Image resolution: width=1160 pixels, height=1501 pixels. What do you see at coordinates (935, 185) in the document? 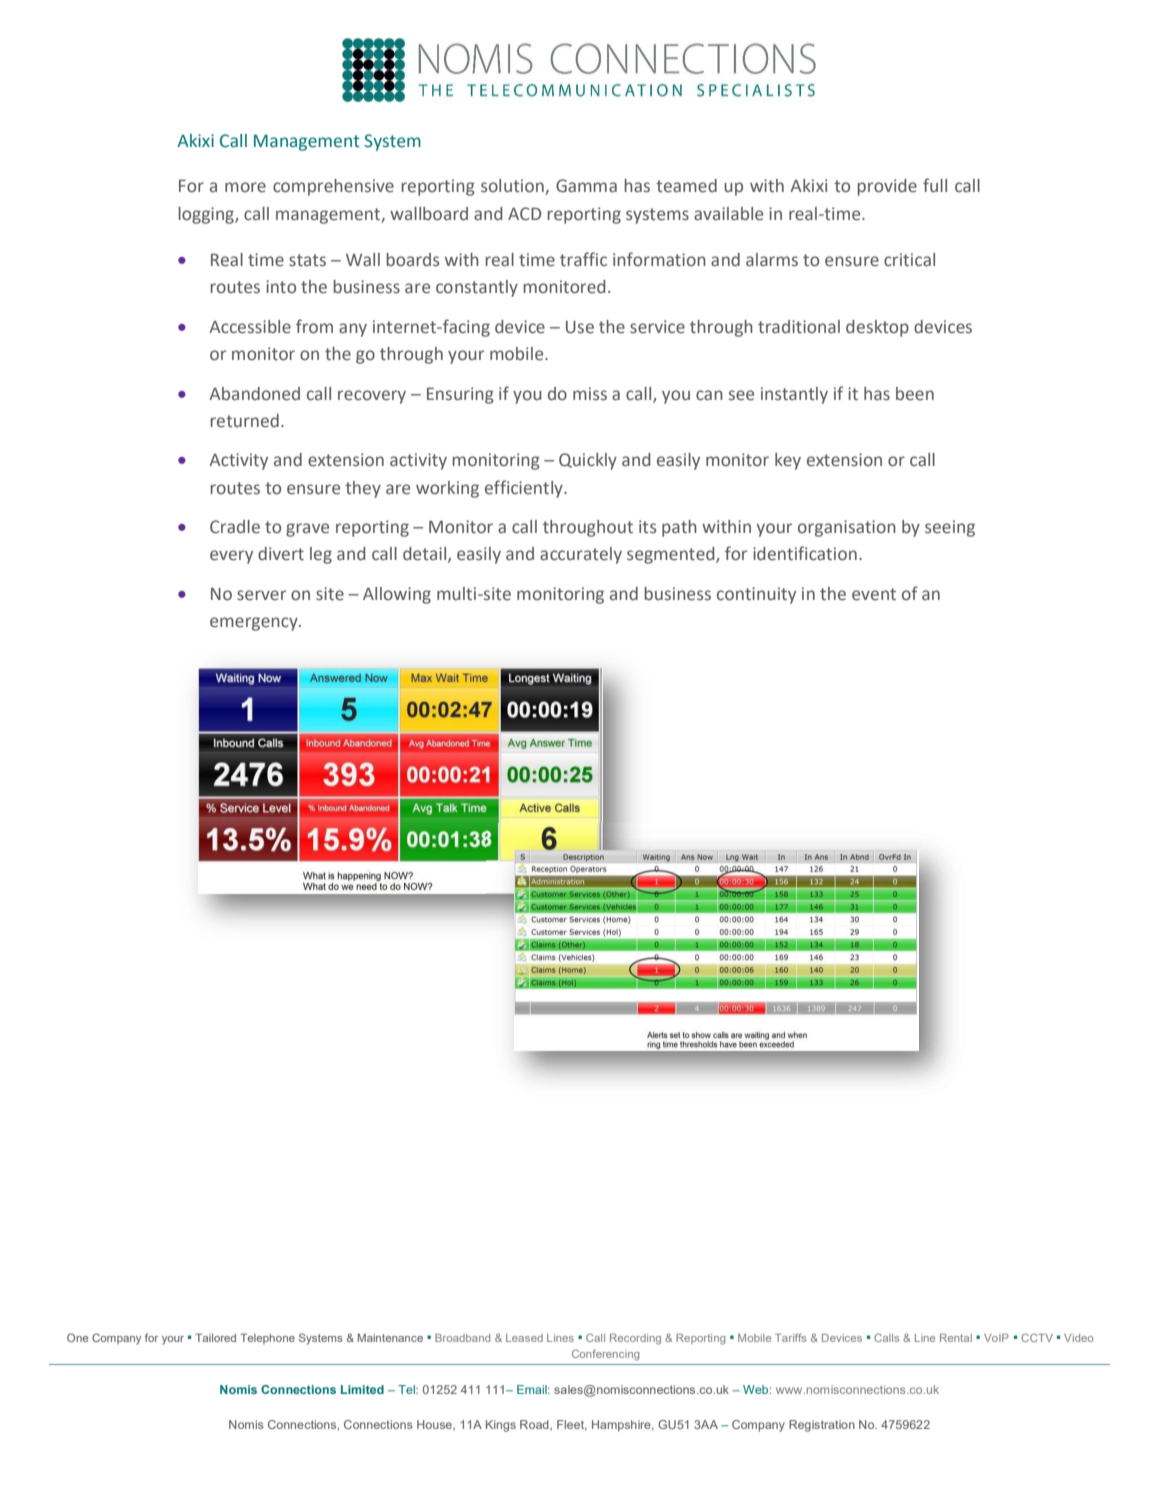
I see `full` at bounding box center [935, 185].
